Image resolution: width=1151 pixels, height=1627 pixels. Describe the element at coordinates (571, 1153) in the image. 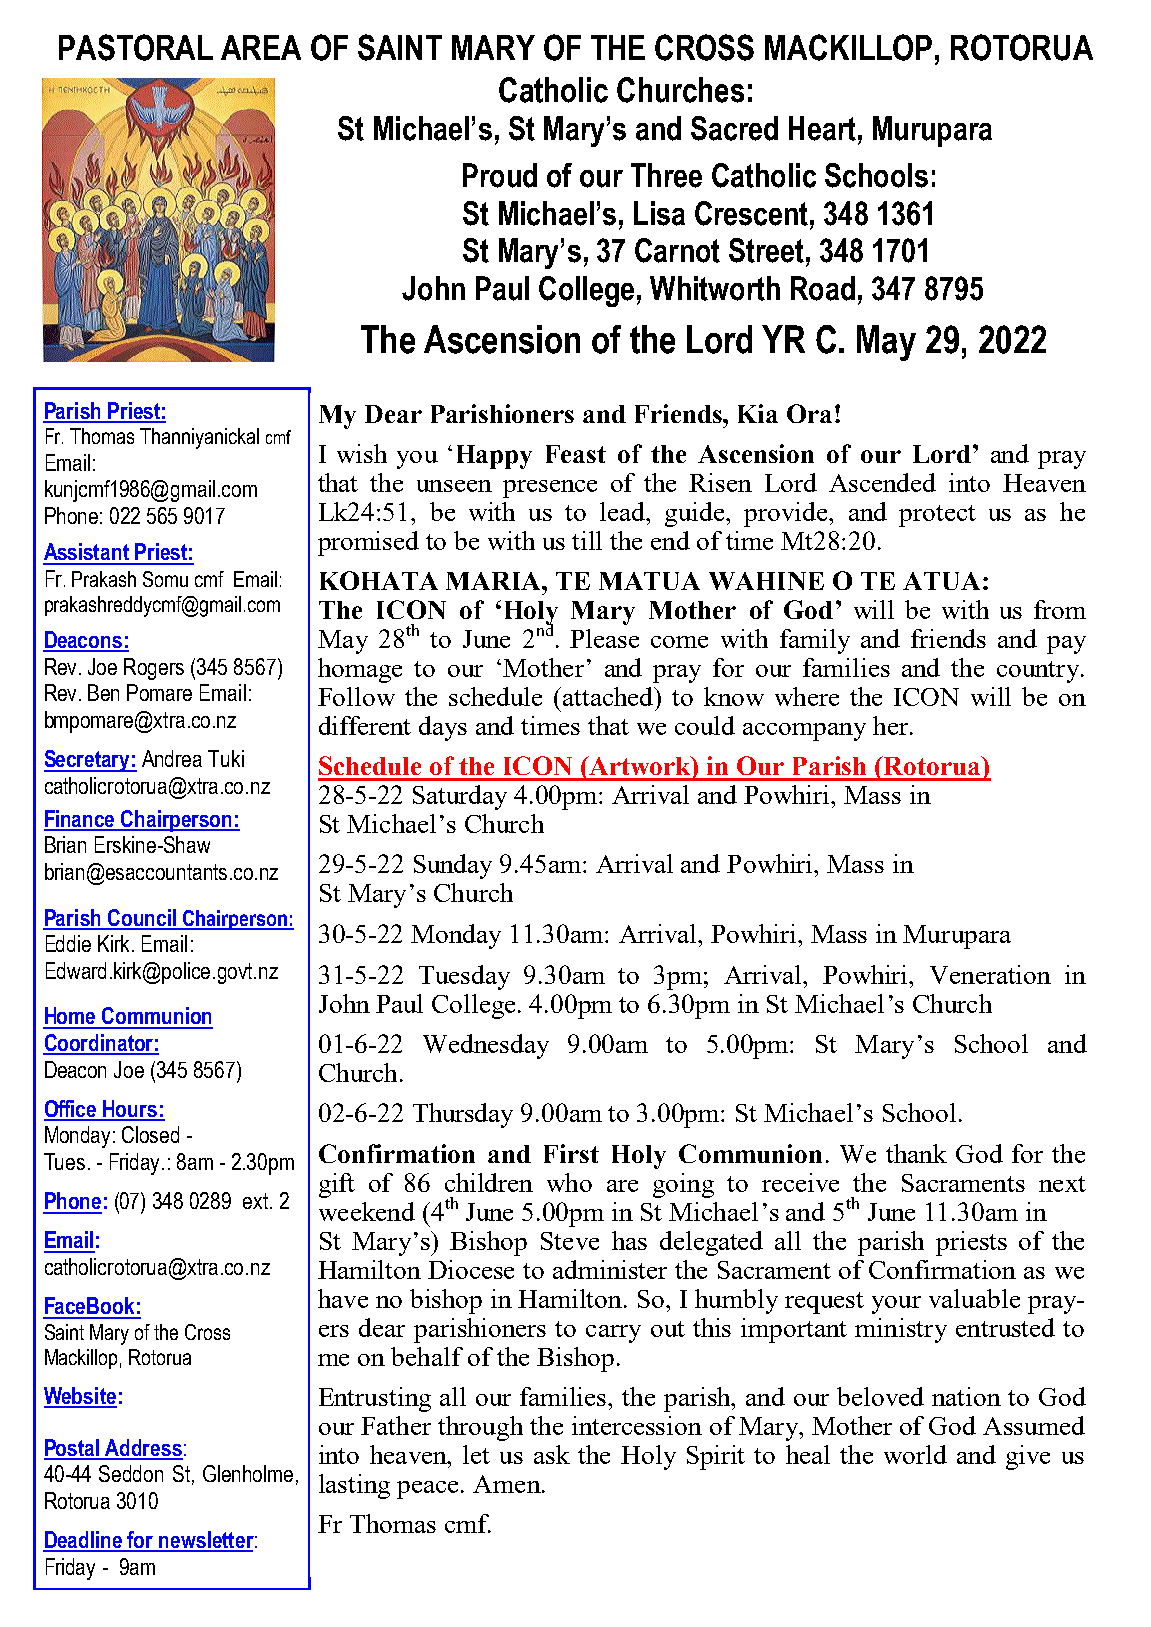

I see `First` at that location.
